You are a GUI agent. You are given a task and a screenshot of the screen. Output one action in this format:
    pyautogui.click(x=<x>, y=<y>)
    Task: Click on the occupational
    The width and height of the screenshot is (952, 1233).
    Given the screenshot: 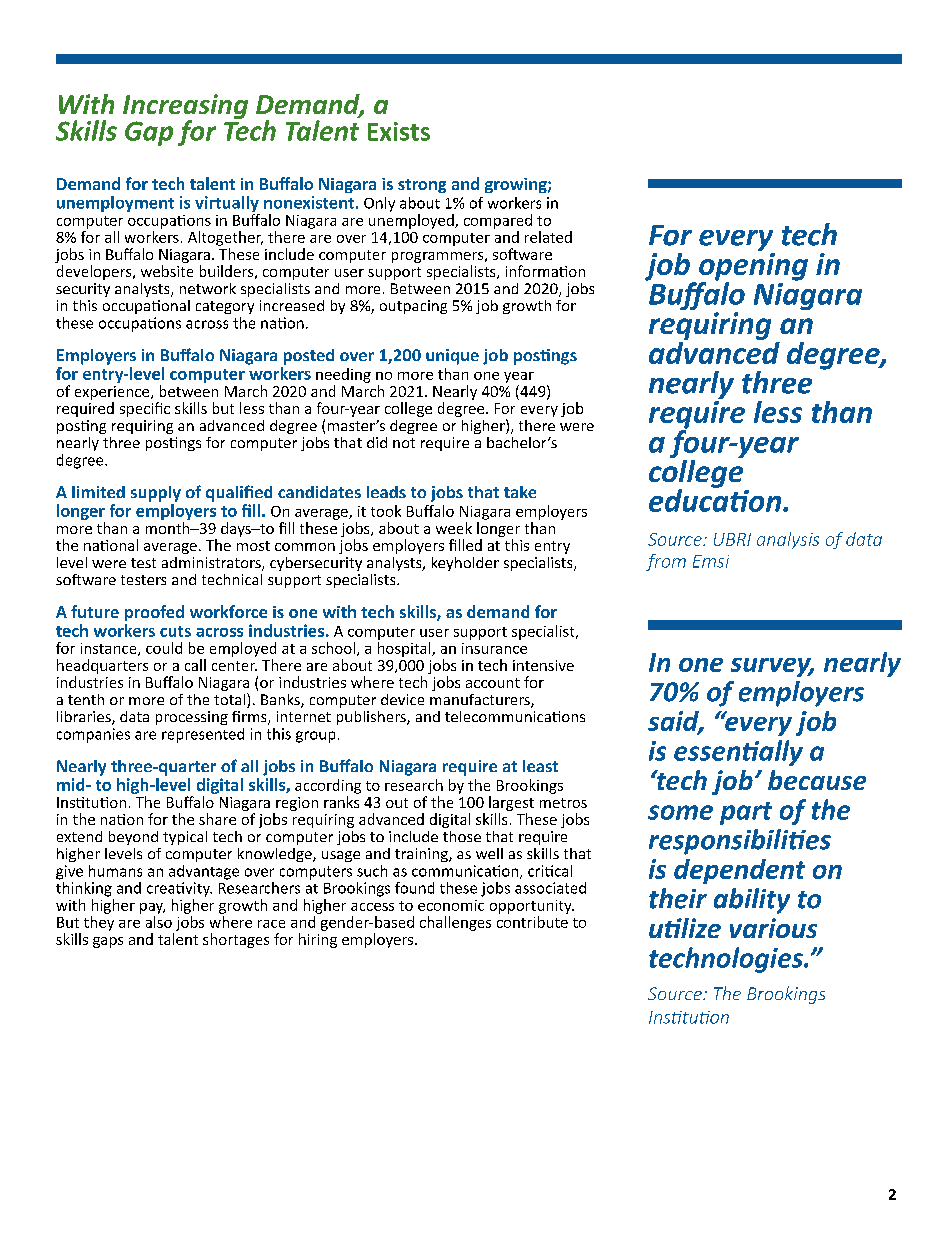 What is the action you would take?
    pyautogui.click(x=146, y=307)
